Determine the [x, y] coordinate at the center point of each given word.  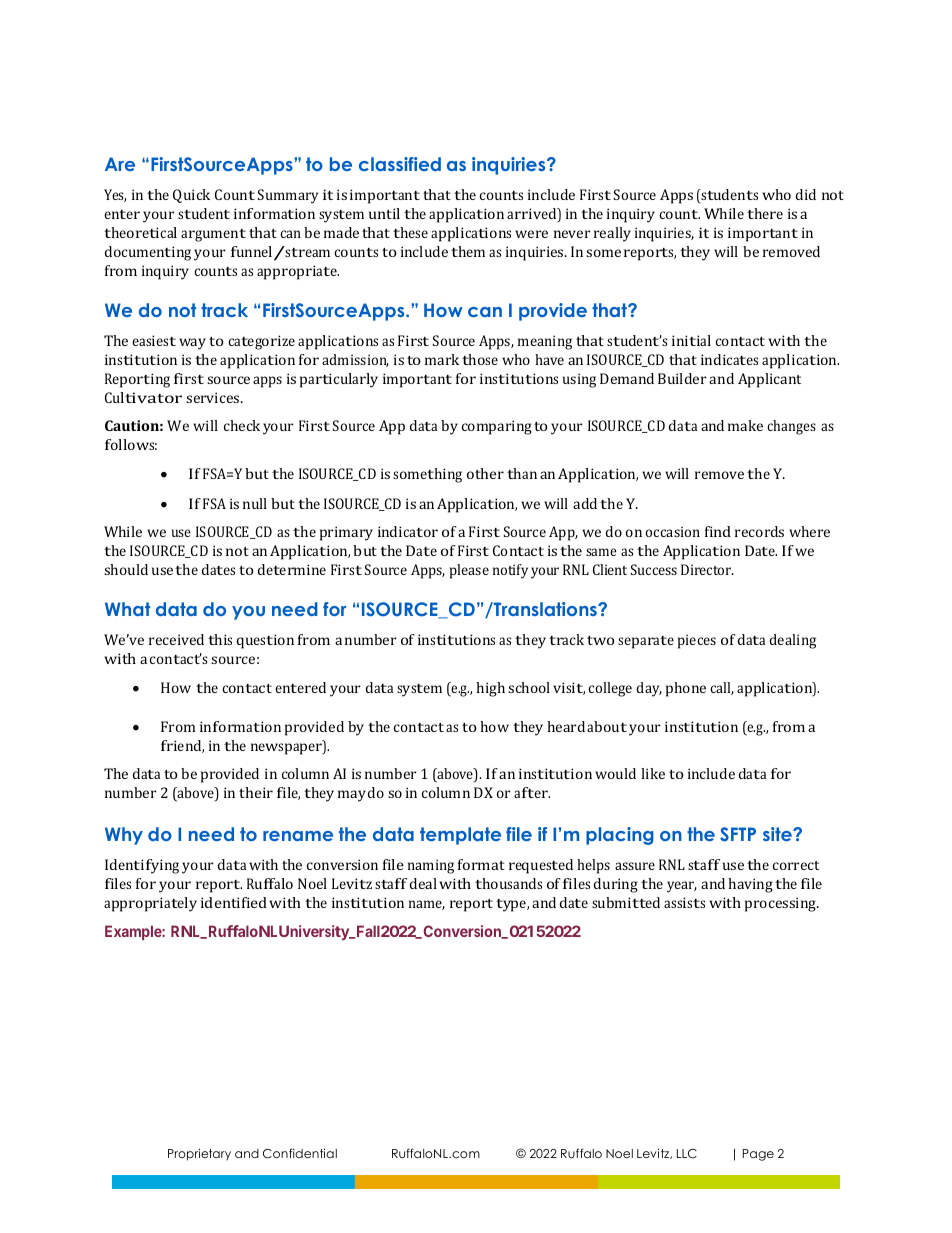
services [214, 397]
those [480, 359]
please [469, 571]
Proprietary [199, 1154]
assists [684, 902]
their [256, 792]
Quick [191, 196]
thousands [508, 883]
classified [400, 164]
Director [707, 569]
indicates [729, 359]
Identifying [142, 866]
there [765, 213]
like [653, 773]
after [532, 792]
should [126, 569]
